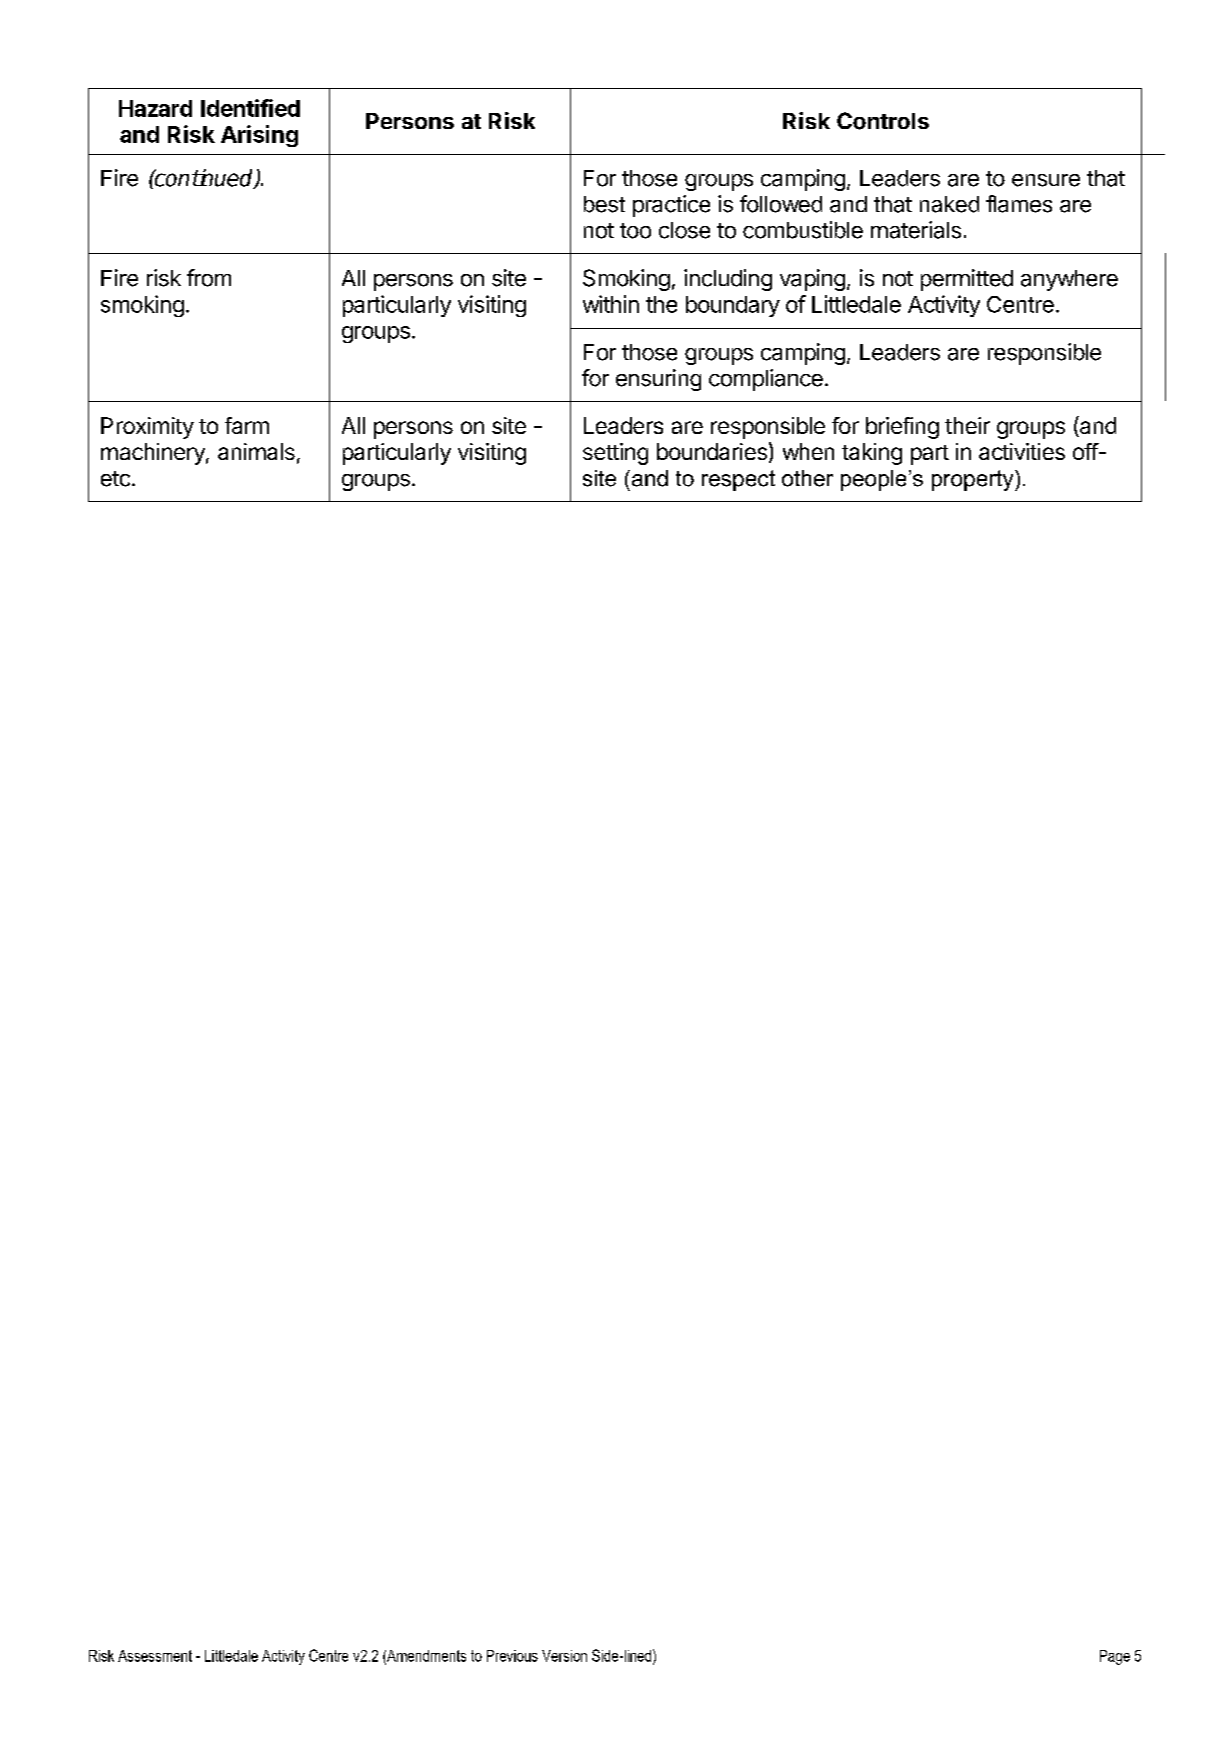  Describe the element at coordinates (604, 204) in the screenshot. I see `best` at that location.
